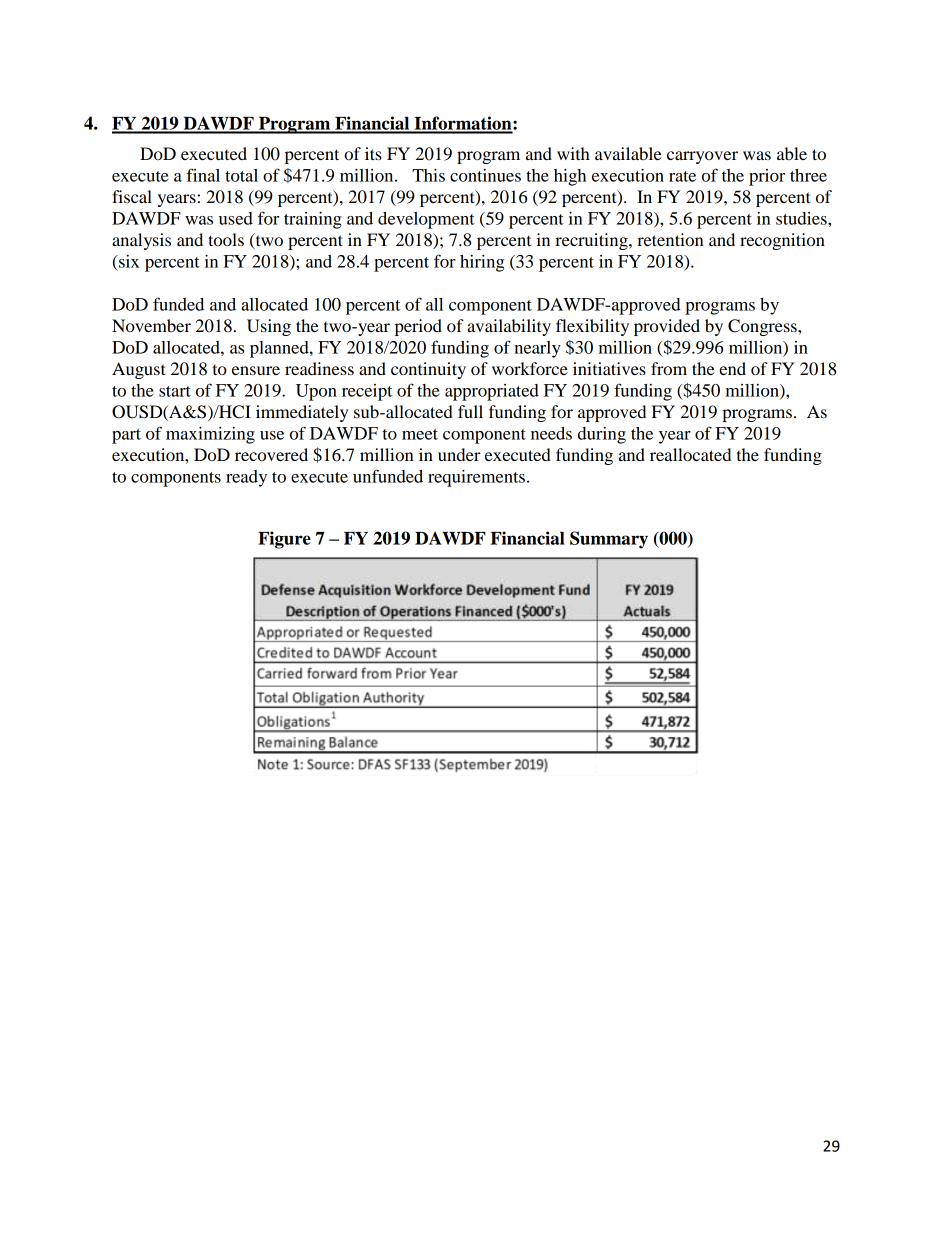 This page has width=952, height=1233. Describe the element at coordinates (271, 454) in the page. I see `recovered` at that location.
